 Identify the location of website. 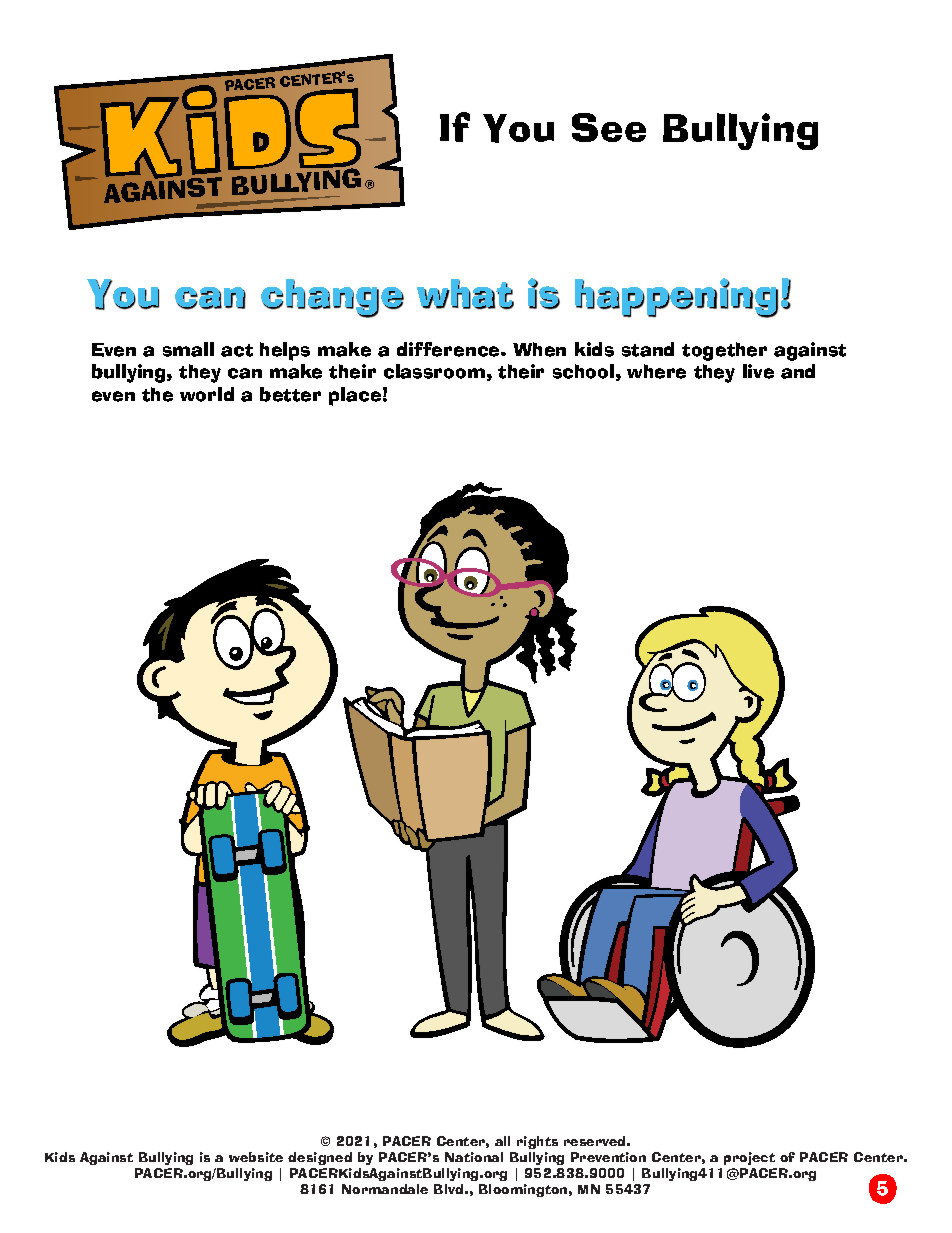
(256, 1157).
